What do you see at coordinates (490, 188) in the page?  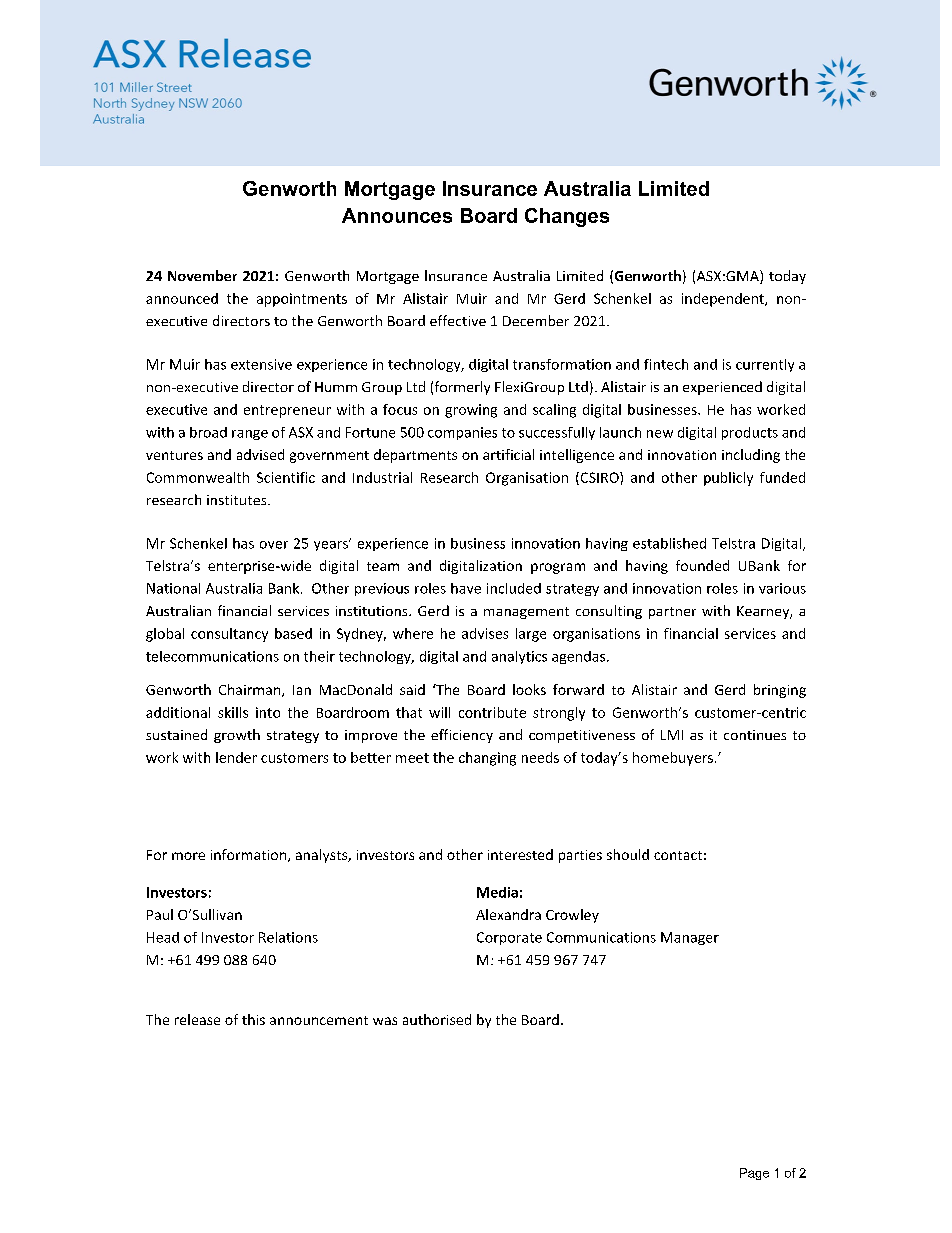 I see `Insurance` at bounding box center [490, 188].
